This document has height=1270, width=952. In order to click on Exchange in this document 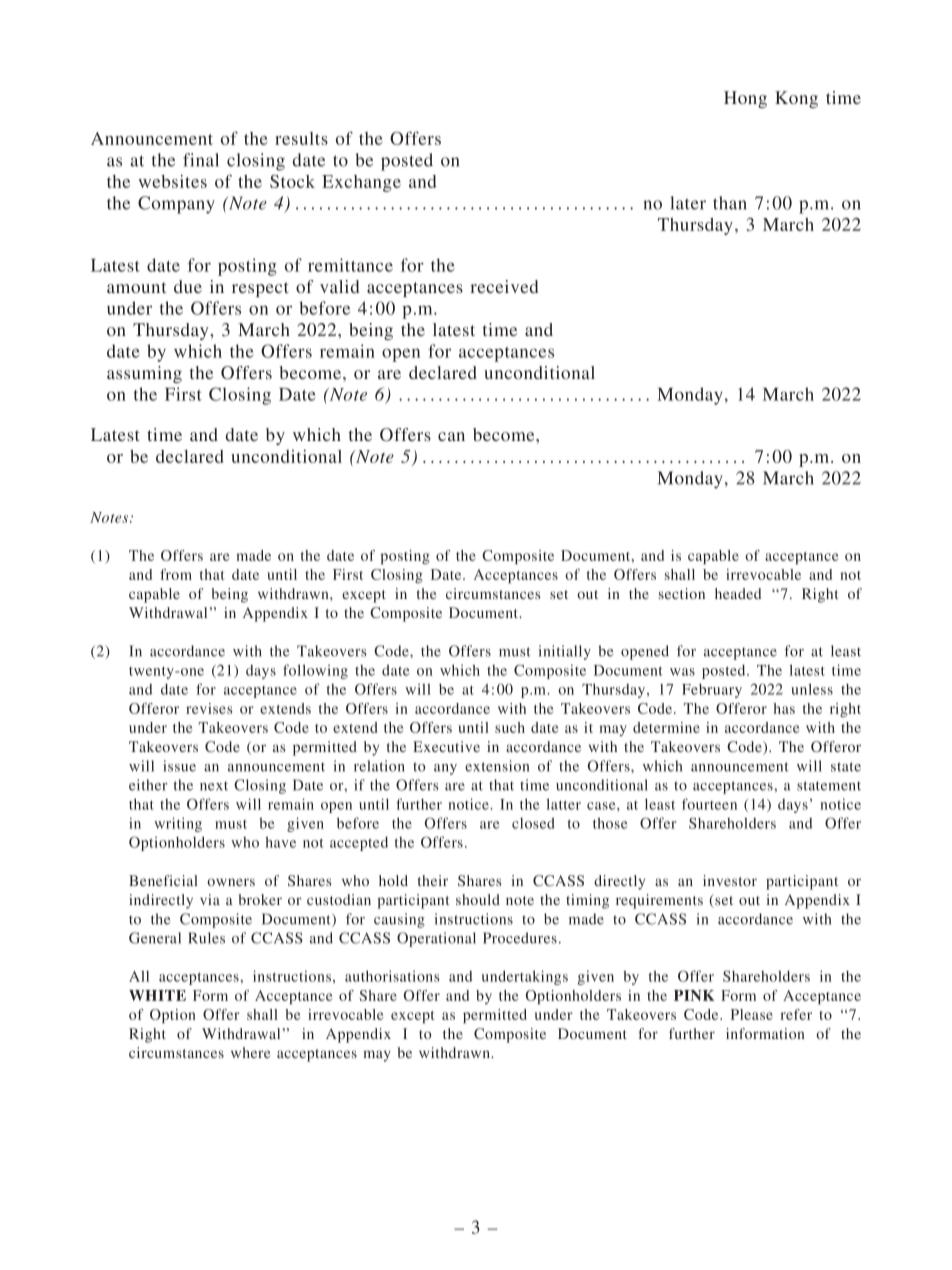, I will do `click(361, 183)`.
